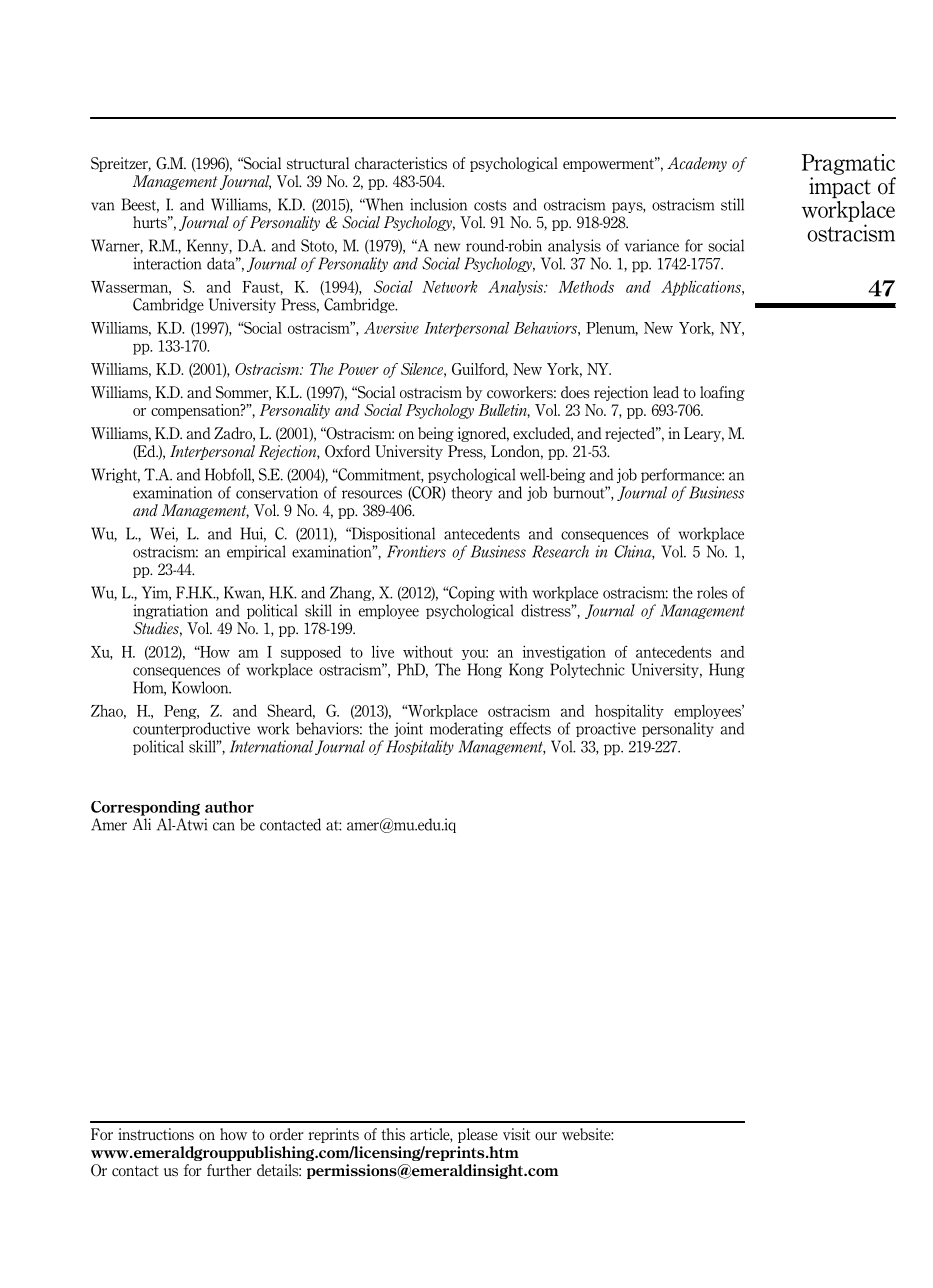 This screenshot has height=1288, width=933. What do you see at coordinates (732, 204) in the screenshot?
I see `still` at bounding box center [732, 204].
